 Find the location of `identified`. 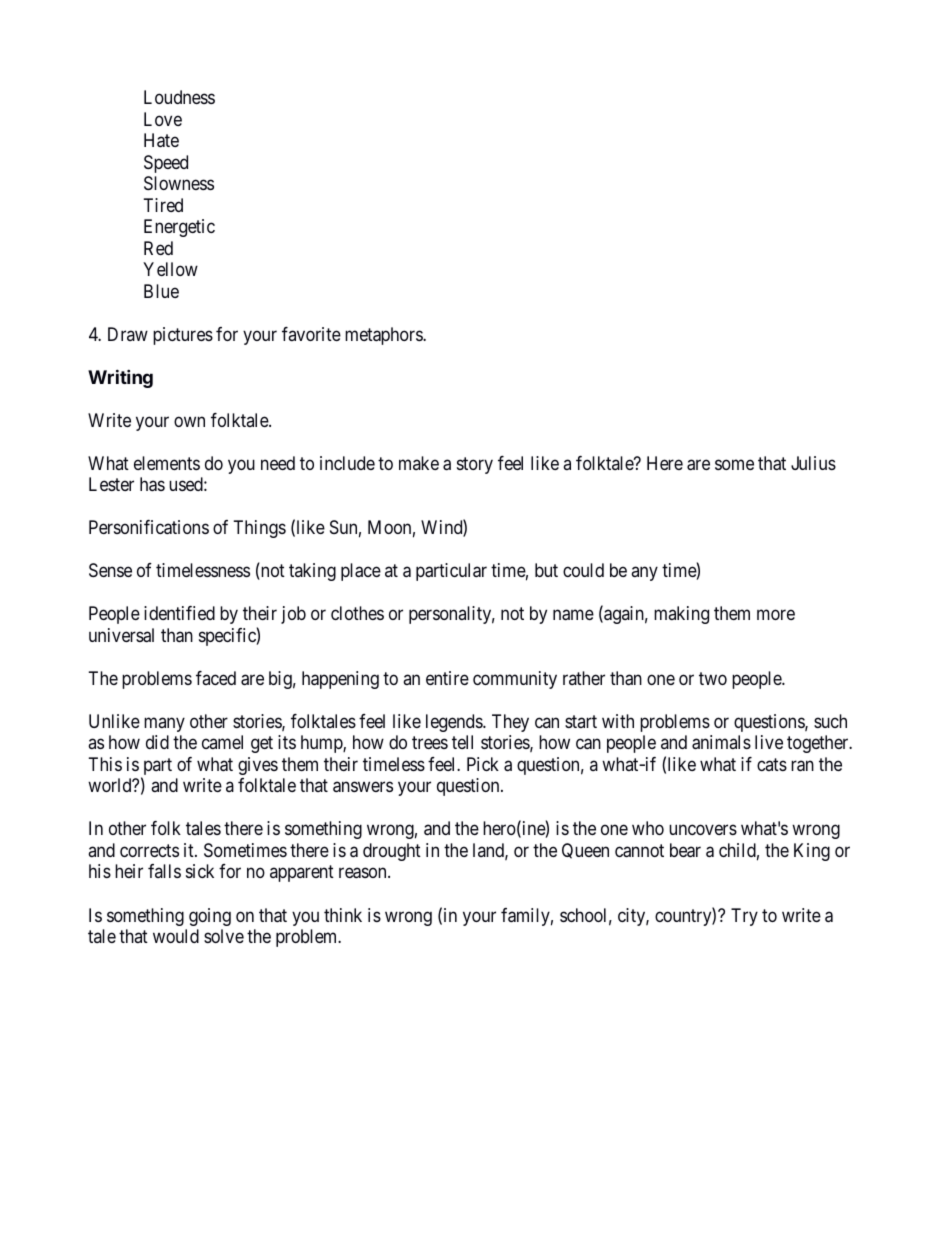

identified is located at coordinates (179, 613).
